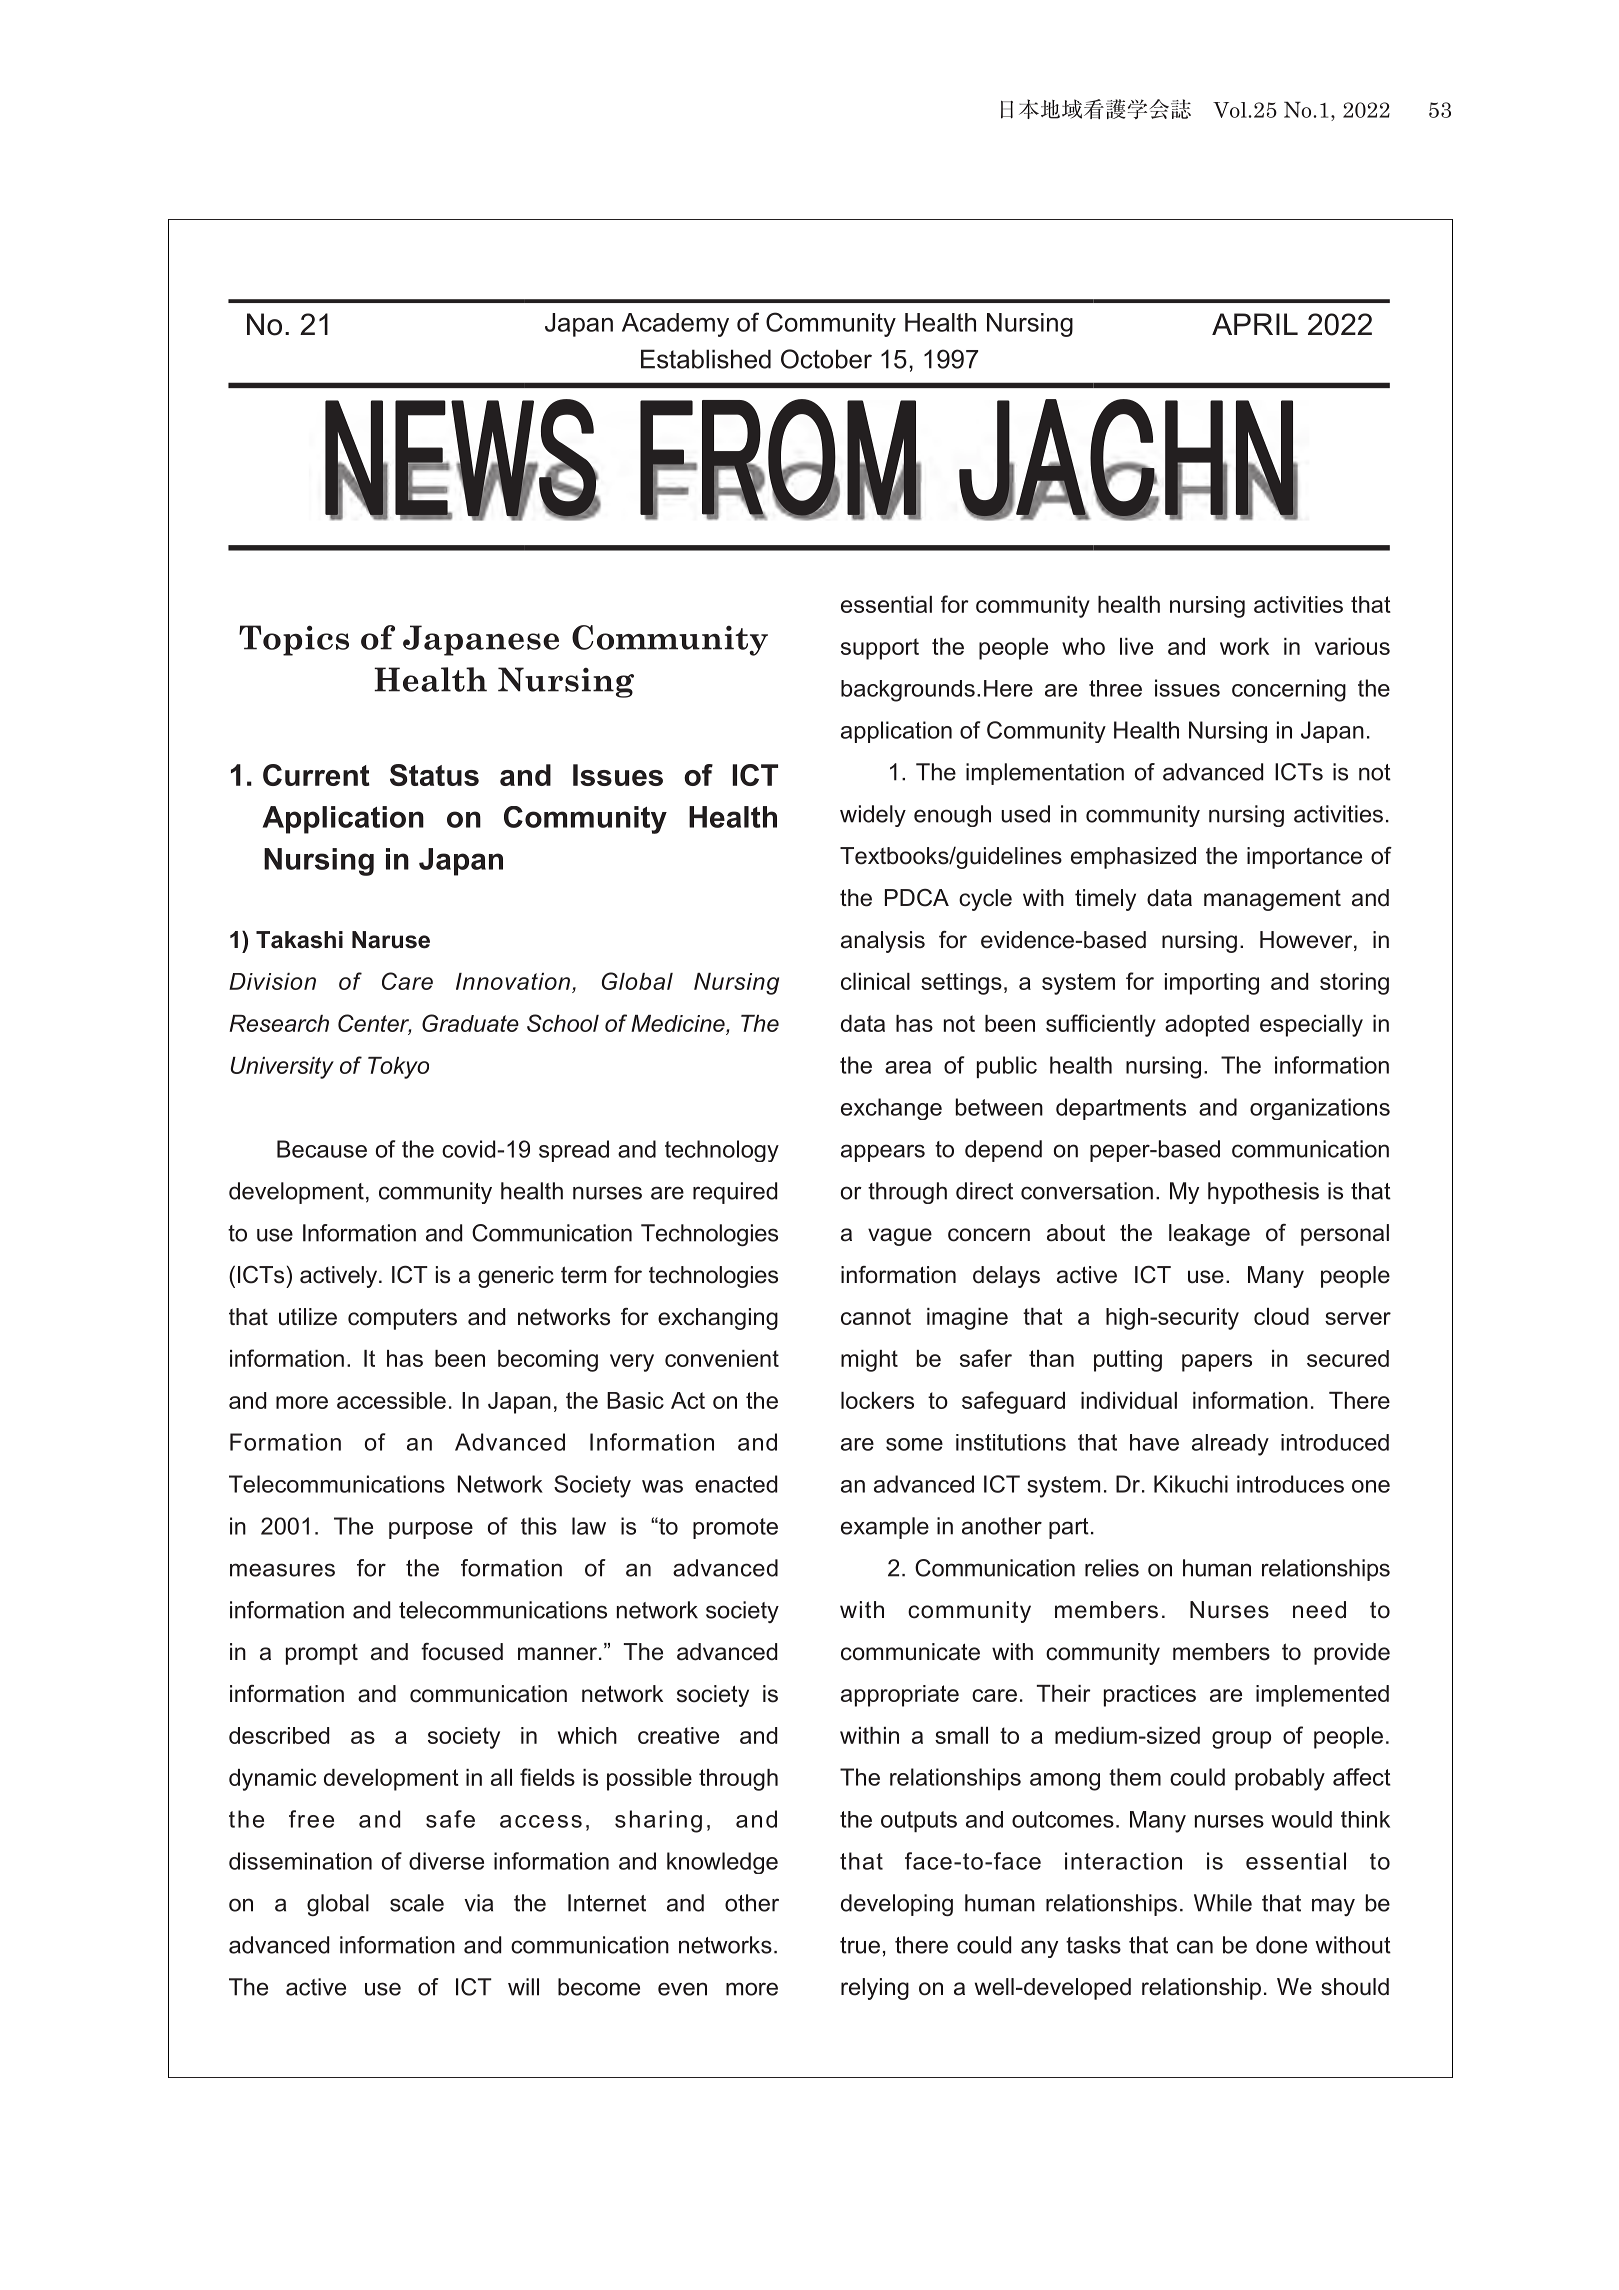 Image resolution: width=1619 pixels, height=2290 pixels. What do you see at coordinates (826, 359) in the document?
I see `October` at bounding box center [826, 359].
